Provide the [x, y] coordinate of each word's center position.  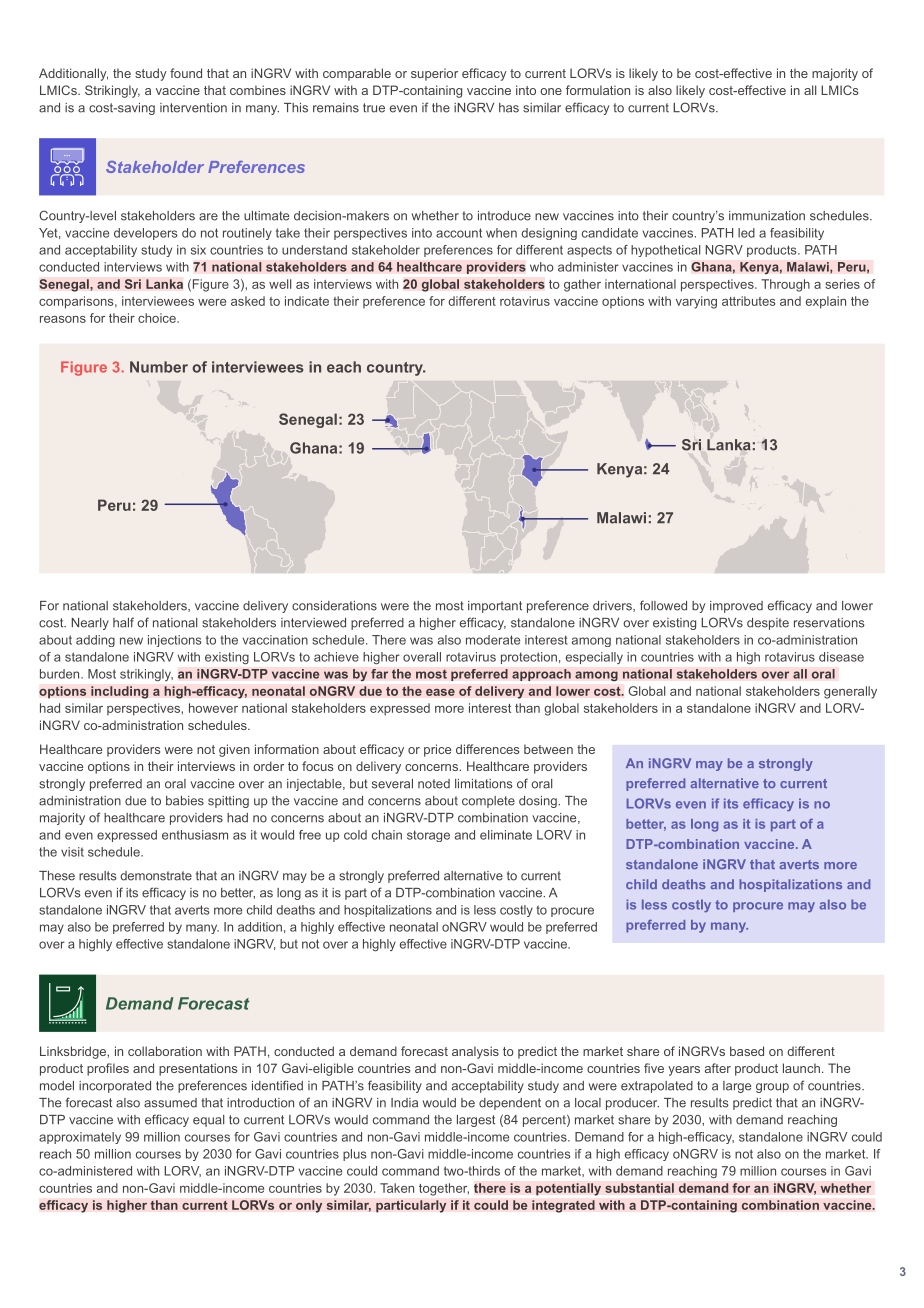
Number [159, 367]
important [495, 607]
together [444, 1189]
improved [736, 607]
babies [185, 801]
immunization [767, 216]
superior [434, 74]
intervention [193, 108]
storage [428, 836]
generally [850, 692]
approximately [80, 1138]
